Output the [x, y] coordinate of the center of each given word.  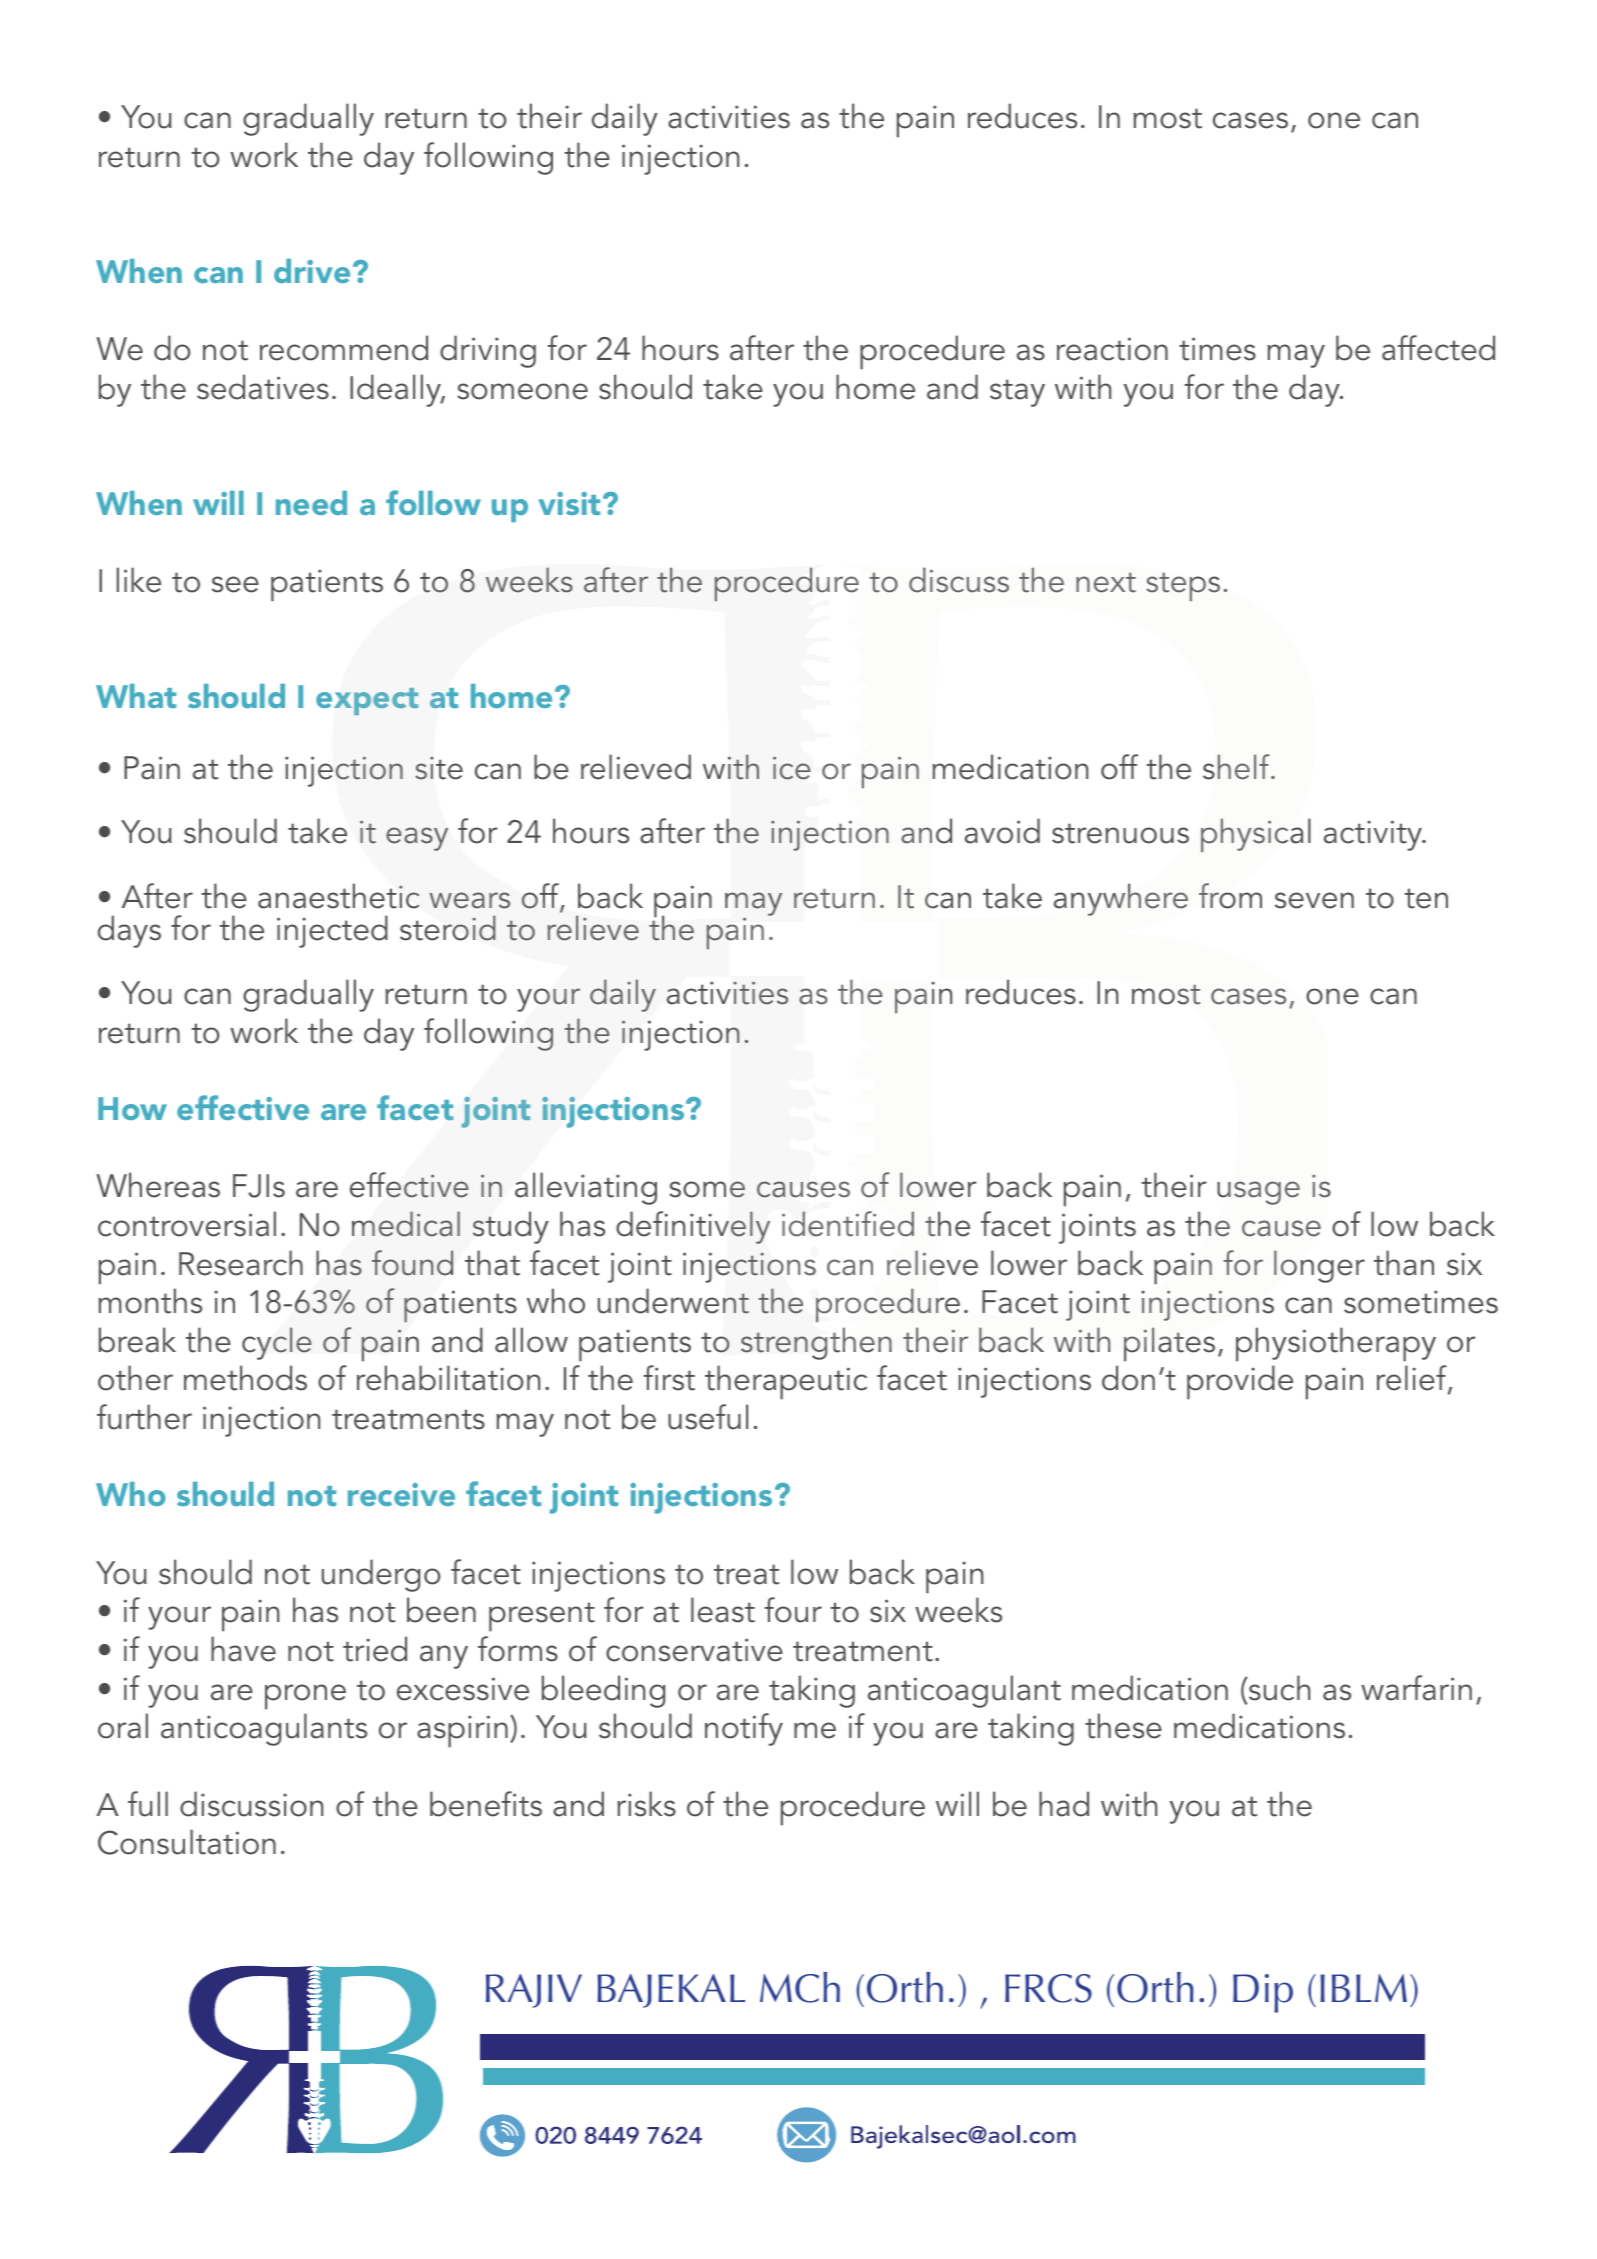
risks [646, 1804]
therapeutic [786, 1382]
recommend [344, 348]
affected [1438, 348]
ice [792, 768]
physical [1256, 835]
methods [245, 1378]
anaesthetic [338, 896]
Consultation [187, 1842]
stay [1017, 393]
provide [1240, 1382]
